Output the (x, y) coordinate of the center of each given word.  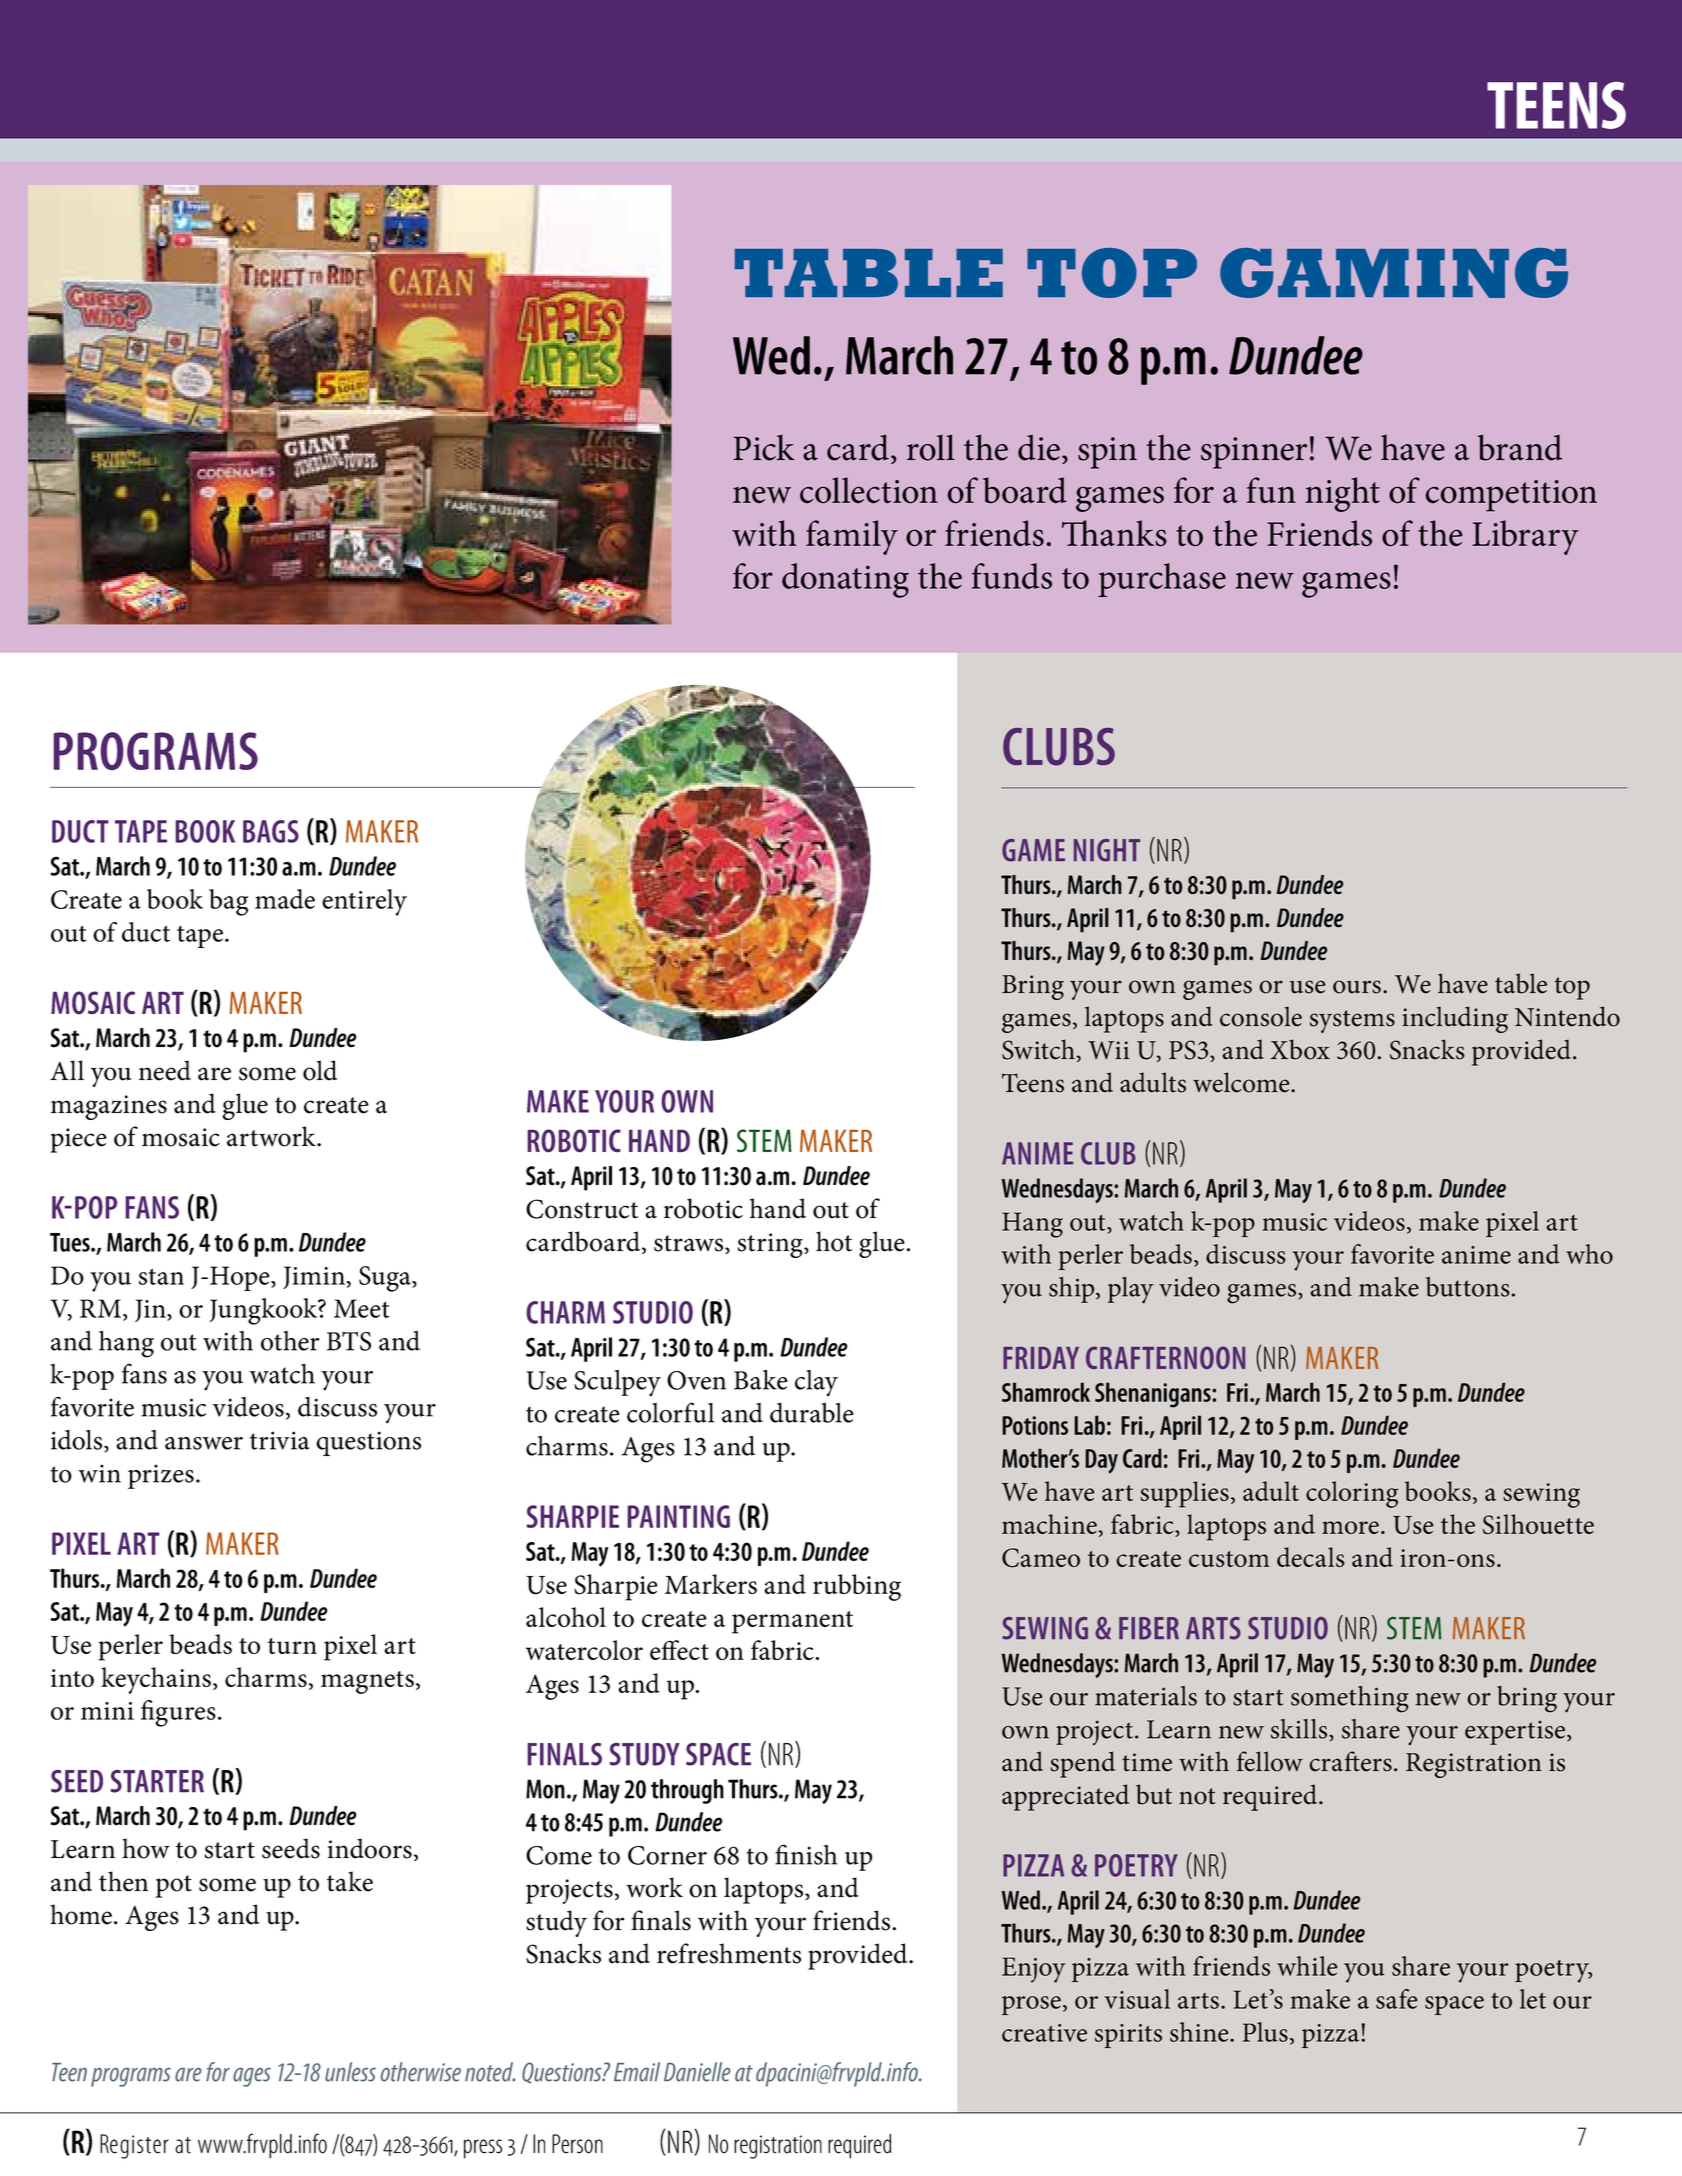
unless (350, 2072)
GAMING (1394, 273)
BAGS (271, 831)
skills (1300, 1730)
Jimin (314, 1277)
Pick (764, 447)
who (1589, 1254)
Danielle (697, 2072)
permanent (792, 1622)
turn (292, 1646)
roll (931, 447)
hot (834, 1241)
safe (1397, 1999)
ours (1357, 987)
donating (845, 580)
